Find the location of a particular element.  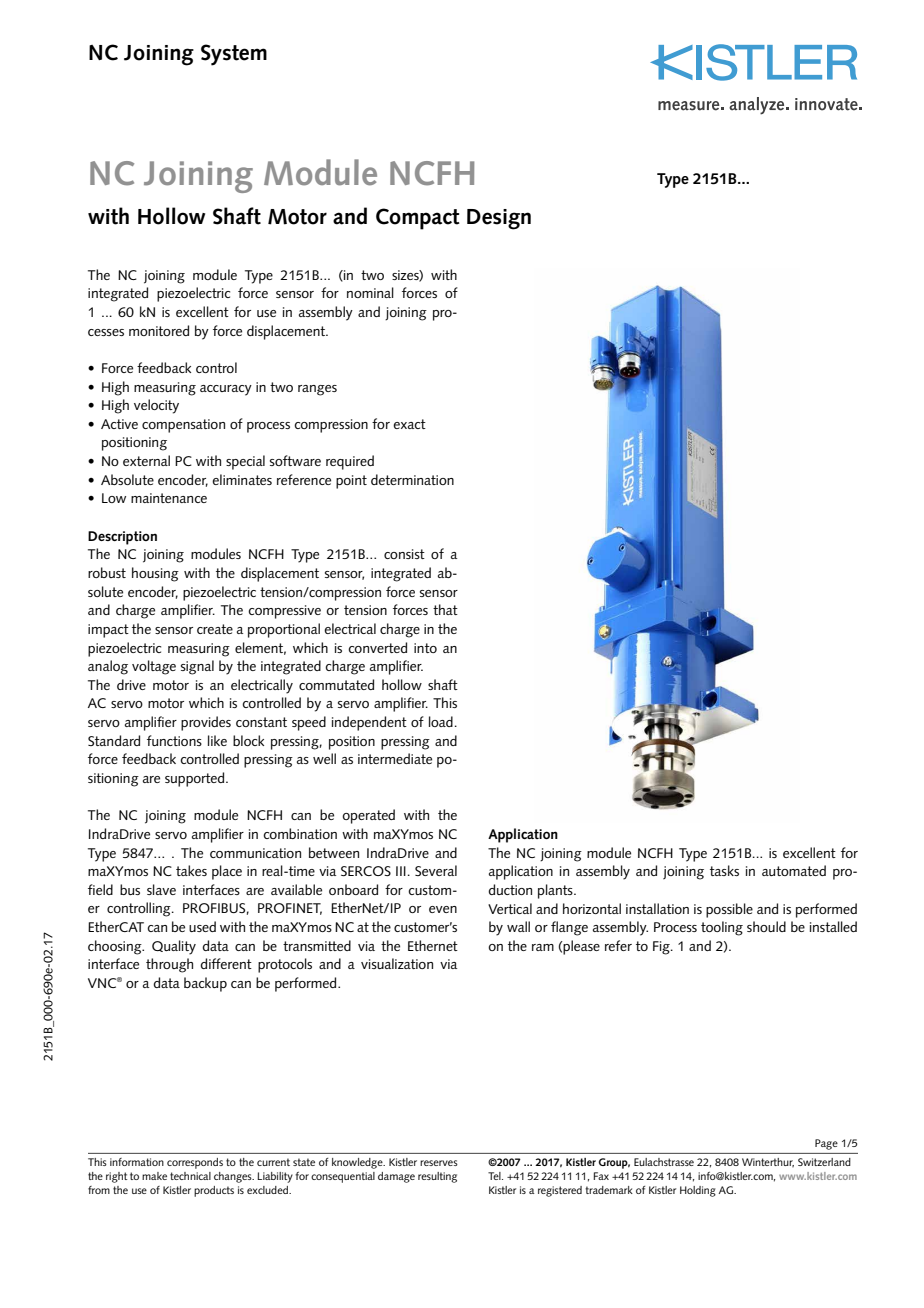

Holding is located at coordinates (698, 1191).
